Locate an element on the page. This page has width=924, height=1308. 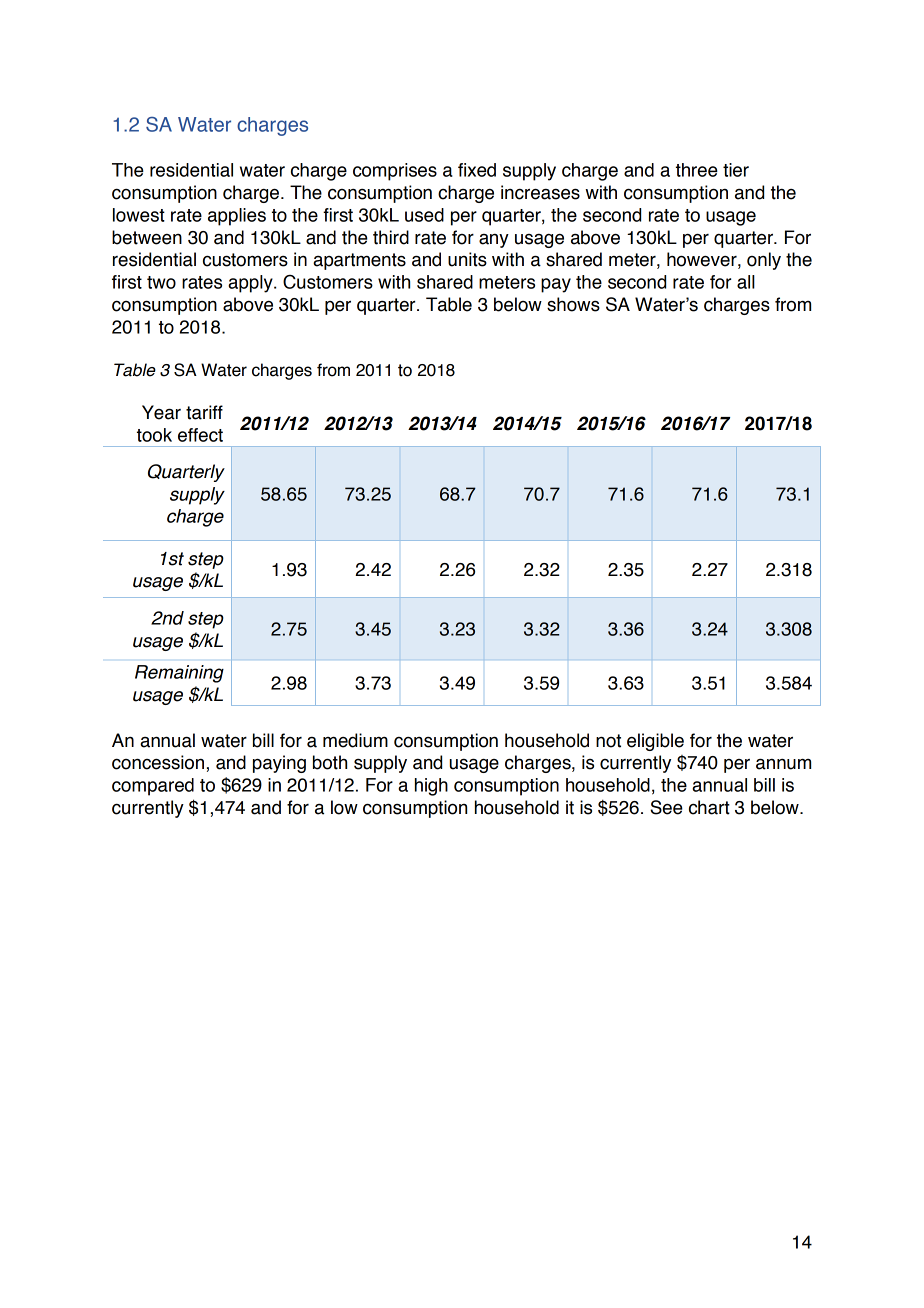
applies is located at coordinates (237, 217).
